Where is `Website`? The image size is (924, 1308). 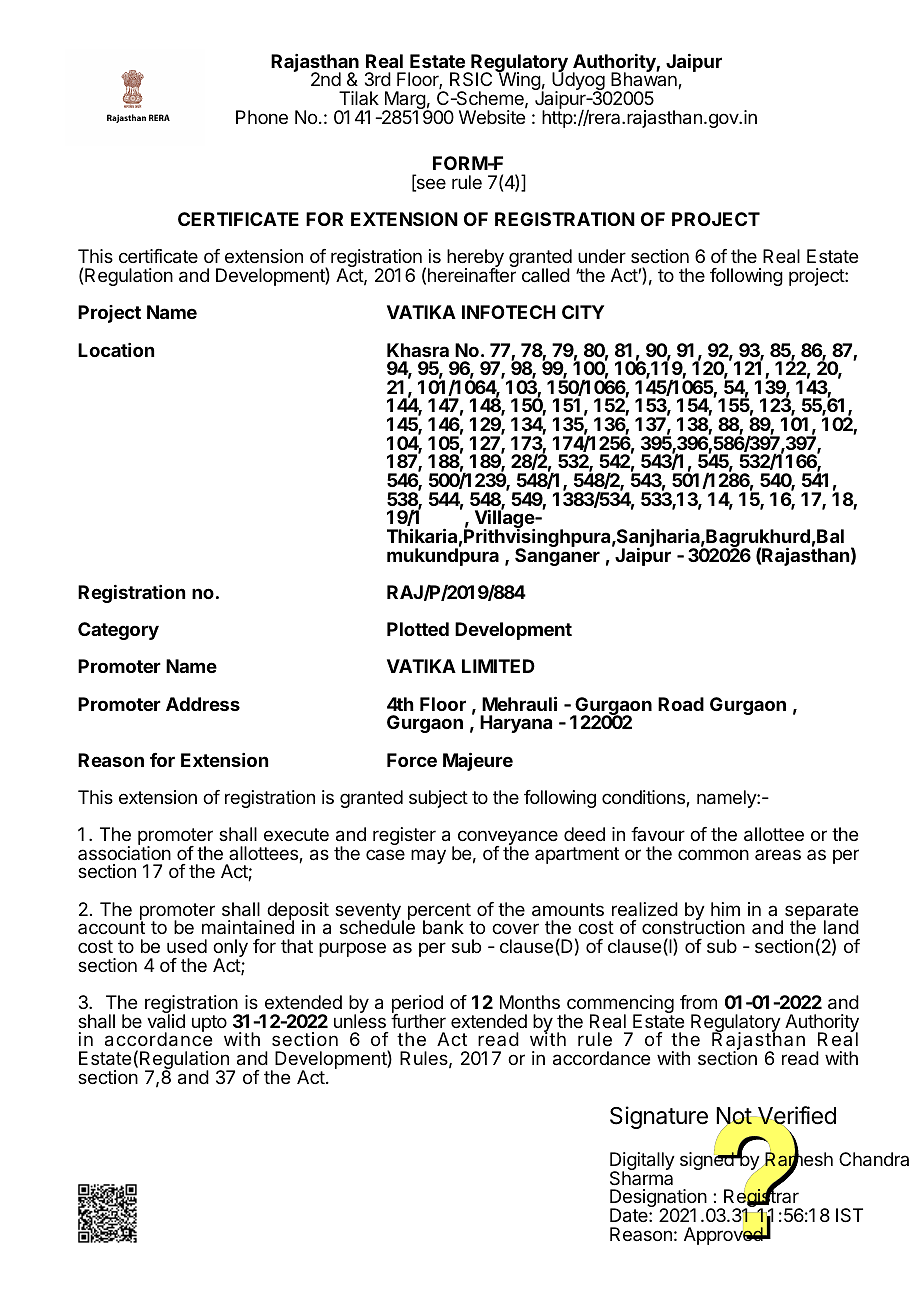 Website is located at coordinates (492, 116).
